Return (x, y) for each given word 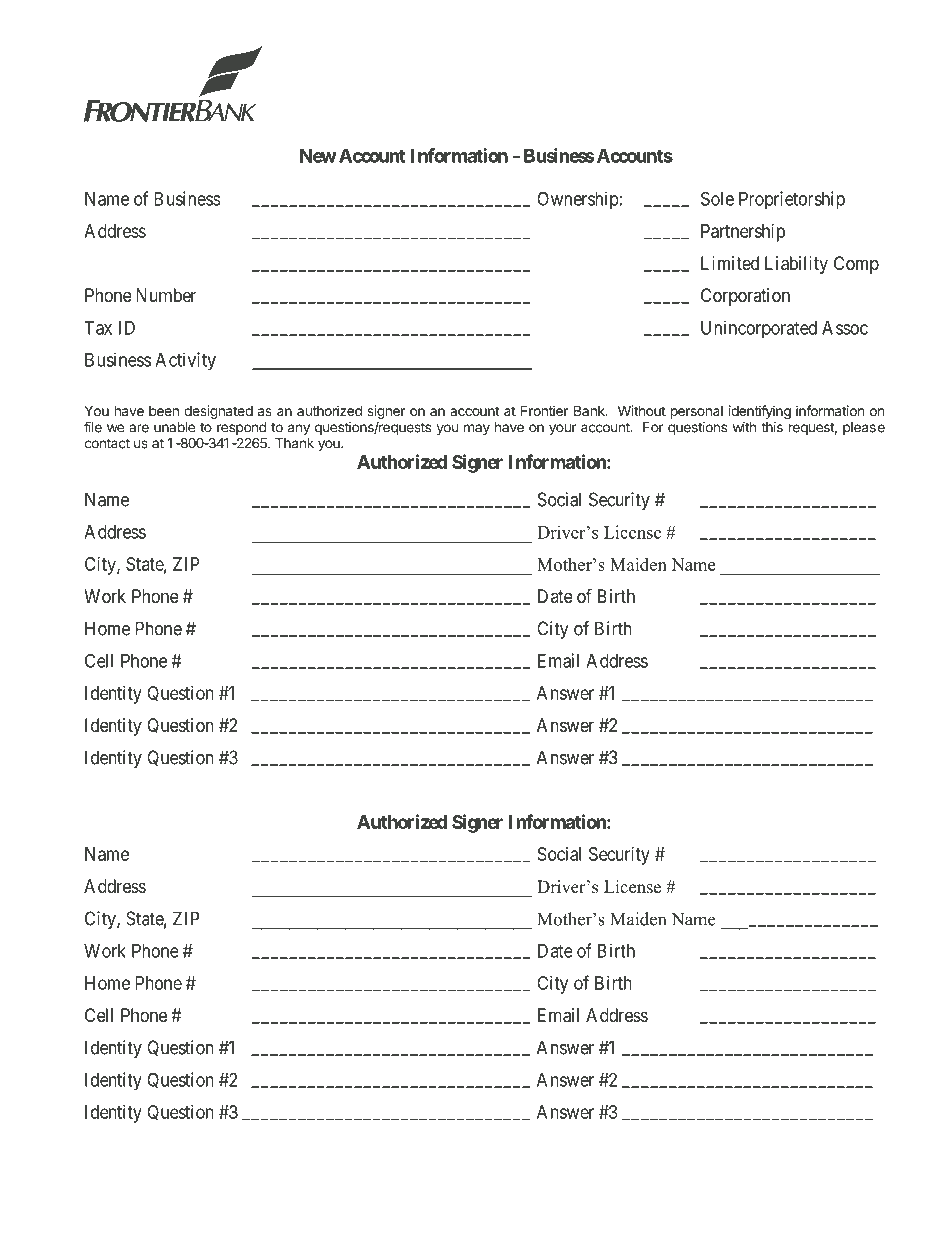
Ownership (578, 200)
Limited (730, 263)
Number (166, 295)
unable (174, 427)
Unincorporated (759, 329)
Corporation (745, 297)
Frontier (544, 410)
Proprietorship (792, 200)
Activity (185, 361)
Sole (717, 198)
